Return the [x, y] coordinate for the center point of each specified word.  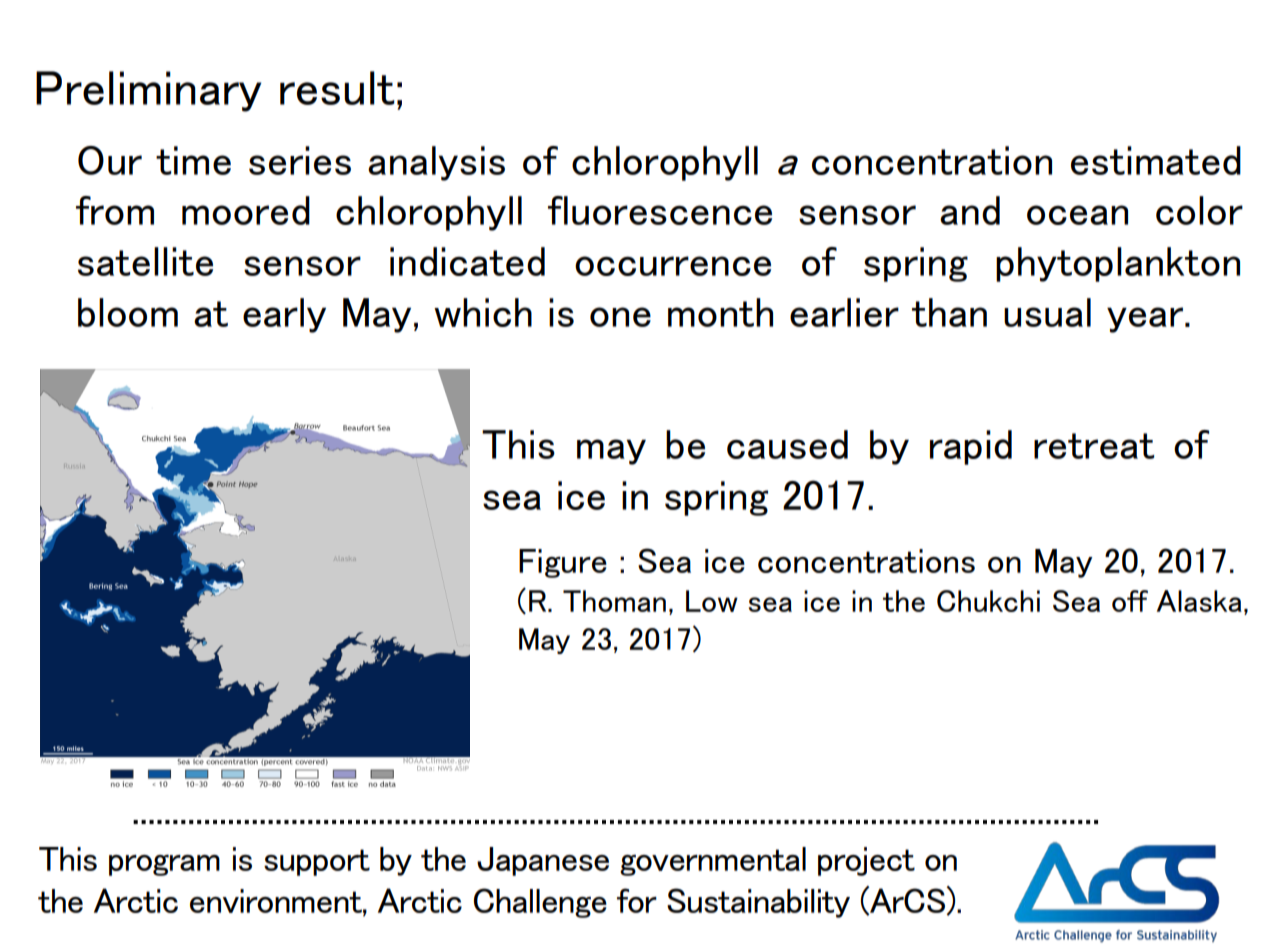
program [164, 865]
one [620, 317]
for [637, 900]
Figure [563, 563]
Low [712, 601]
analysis [436, 163]
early [284, 315]
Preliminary [148, 91]
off [1130, 601]
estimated [1156, 160]
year [1145, 320]
